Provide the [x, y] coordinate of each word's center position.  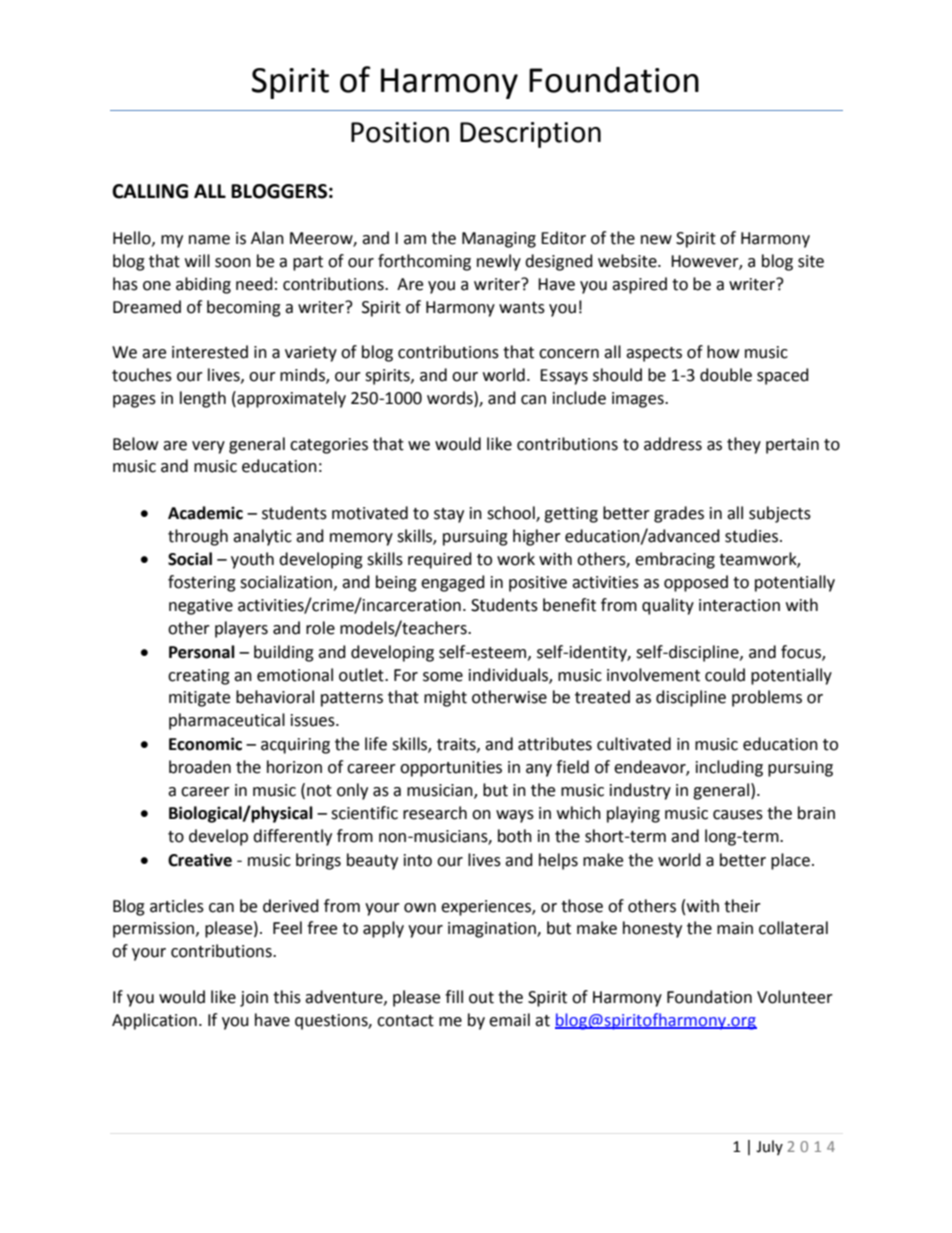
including [729, 768]
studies [753, 536]
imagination [493, 930]
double [726, 375]
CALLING [150, 191]
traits [457, 745]
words [451, 398]
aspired [639, 285]
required [440, 560]
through [198, 537]
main [735, 928]
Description [530, 135]
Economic [205, 744]
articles [177, 906]
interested [210, 352]
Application [154, 1021]
